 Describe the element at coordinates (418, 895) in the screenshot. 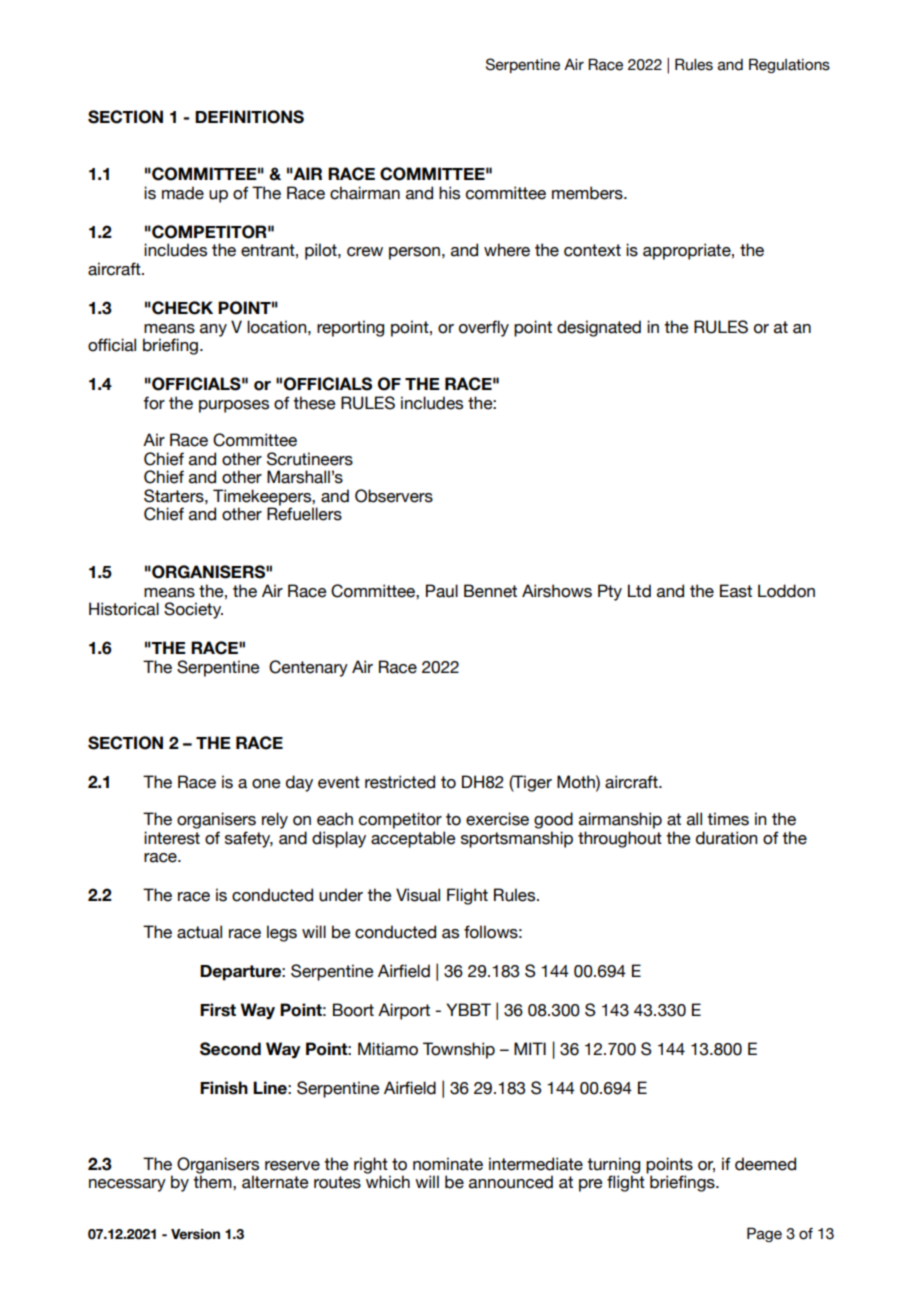

I see `Visual` at that location.
